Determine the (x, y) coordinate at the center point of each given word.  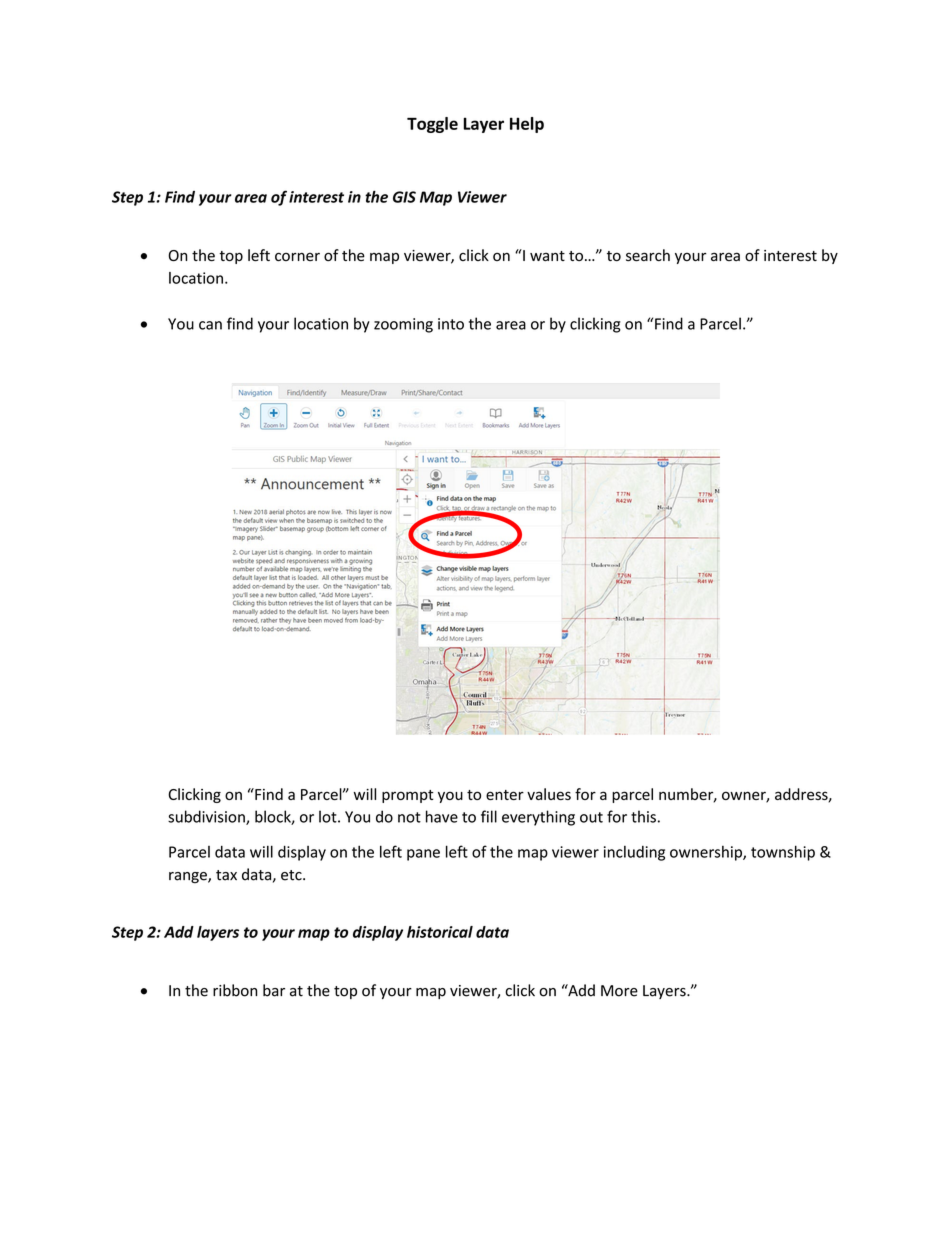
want (547, 256)
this (643, 816)
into (451, 324)
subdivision (207, 817)
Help (527, 125)
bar (274, 990)
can (210, 325)
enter (505, 795)
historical (440, 932)
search (648, 255)
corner (297, 257)
